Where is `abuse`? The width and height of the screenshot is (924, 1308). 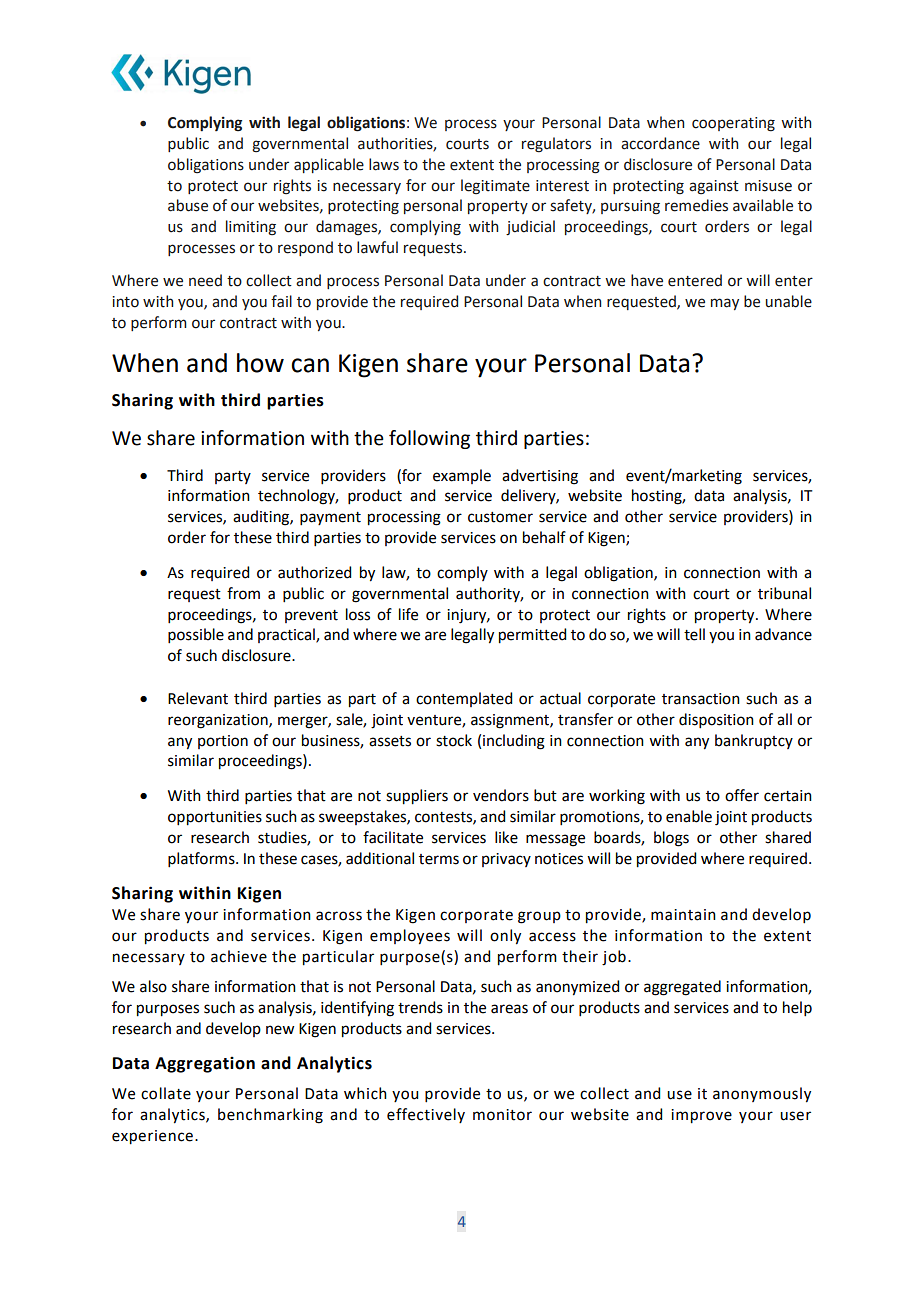 abuse is located at coordinates (188, 205).
